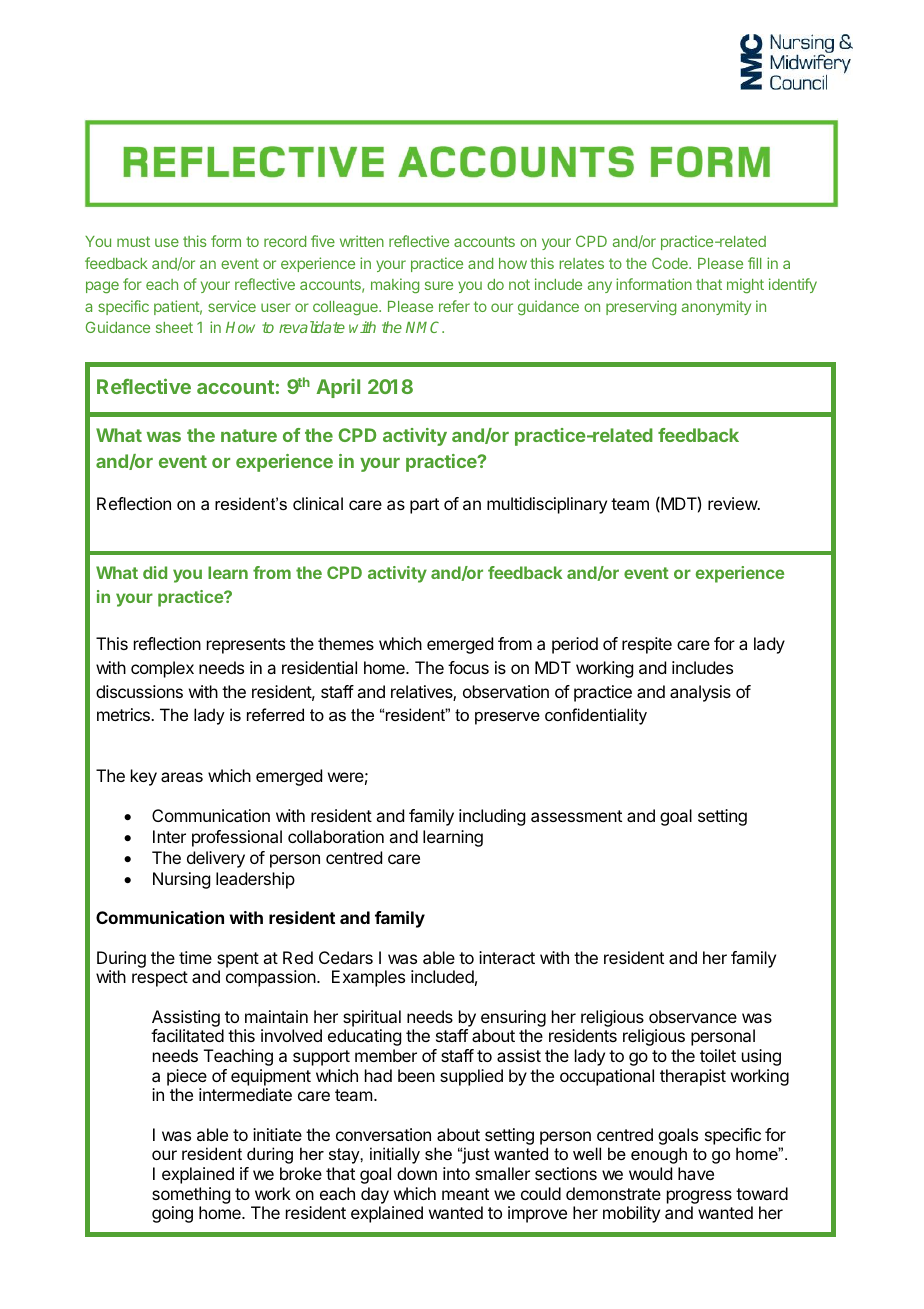 This screenshot has height=1309, width=924. What do you see at coordinates (155, 572) in the screenshot?
I see `did` at bounding box center [155, 572].
